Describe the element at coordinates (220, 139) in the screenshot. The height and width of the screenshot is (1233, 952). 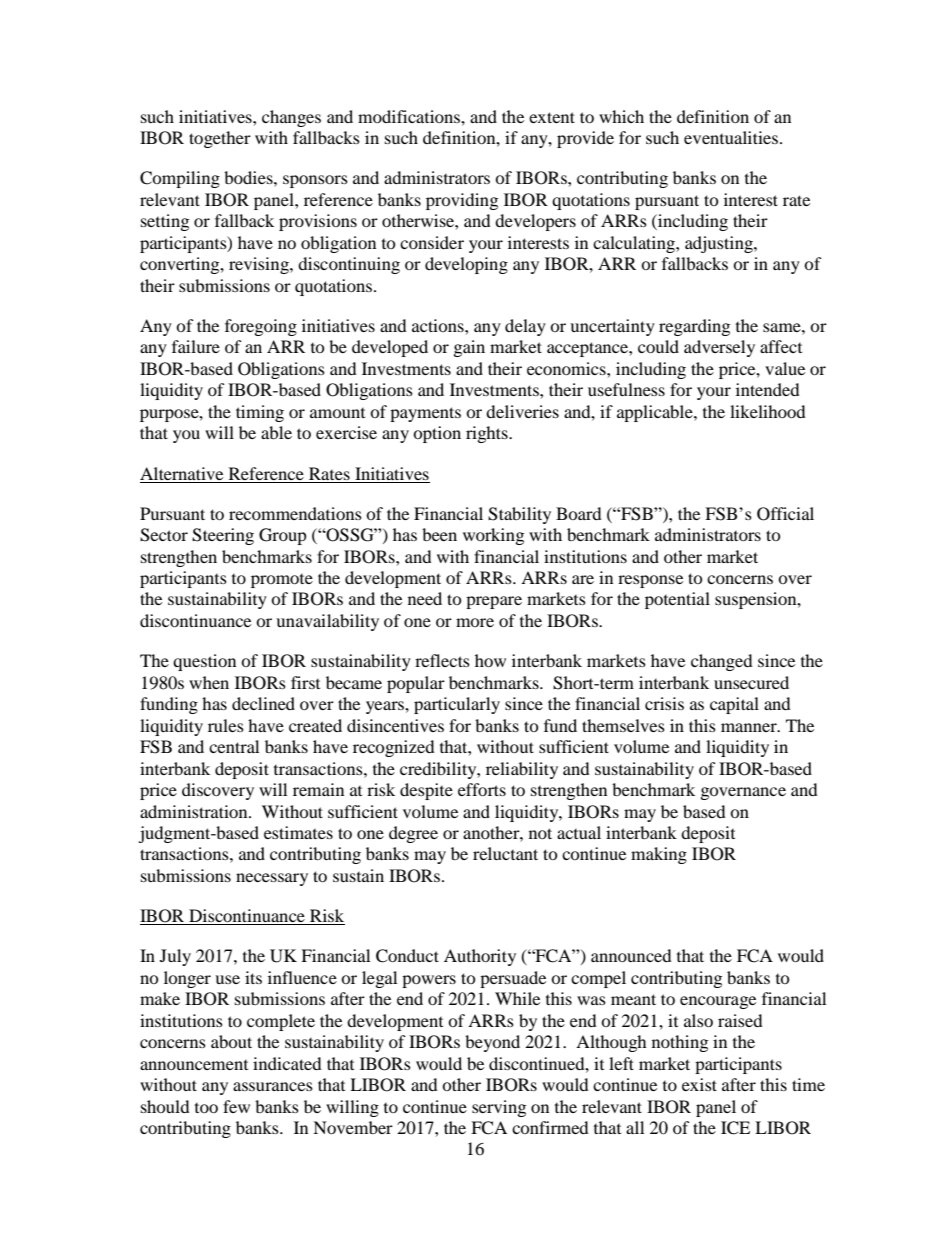
I see `together` at that location.
